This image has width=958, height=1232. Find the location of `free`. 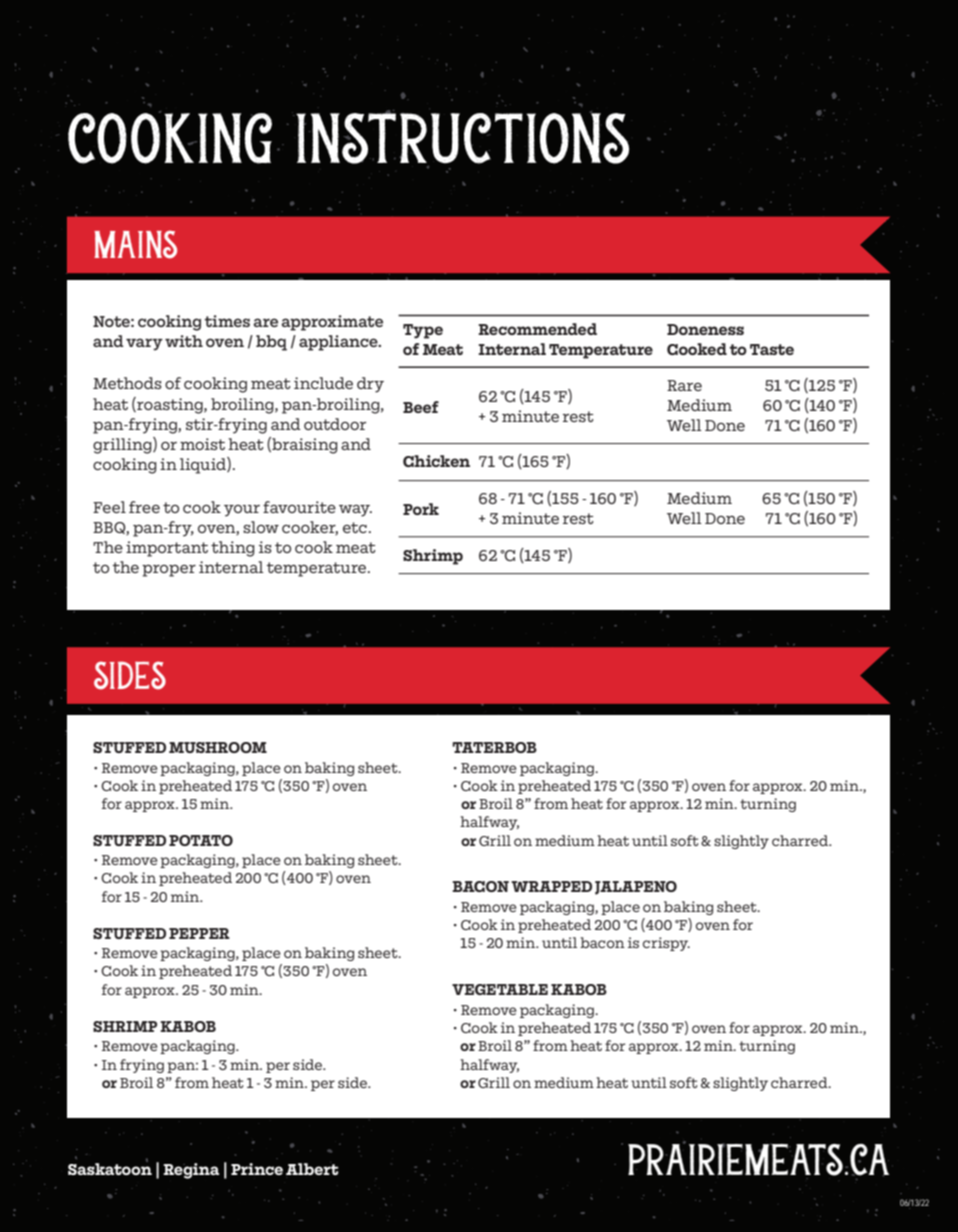

free is located at coordinates (144, 507).
